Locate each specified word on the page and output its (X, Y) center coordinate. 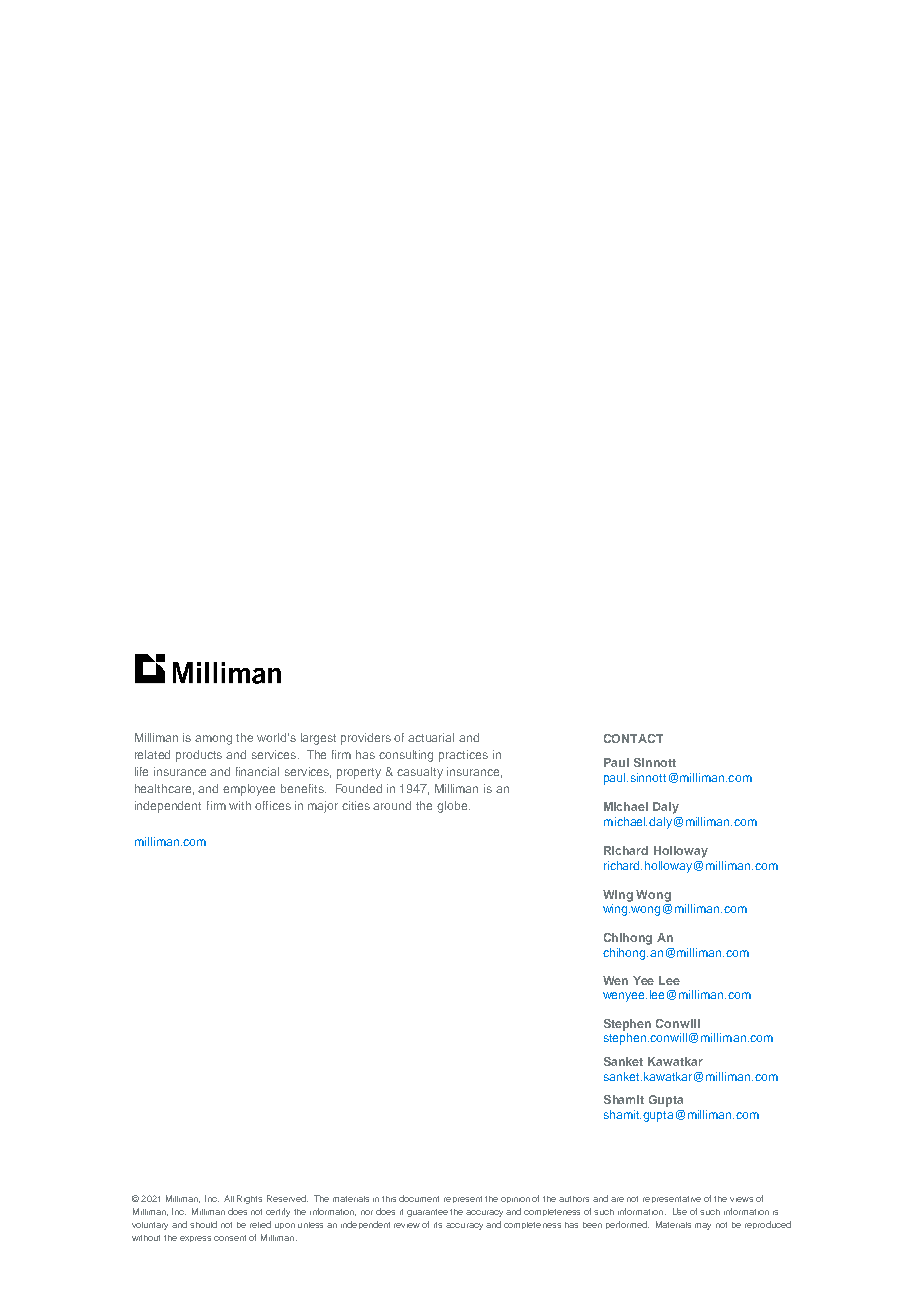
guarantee (427, 1213)
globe (453, 807)
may (703, 1226)
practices (463, 756)
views (741, 1199)
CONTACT (633, 738)
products (199, 756)
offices (273, 805)
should (203, 1224)
